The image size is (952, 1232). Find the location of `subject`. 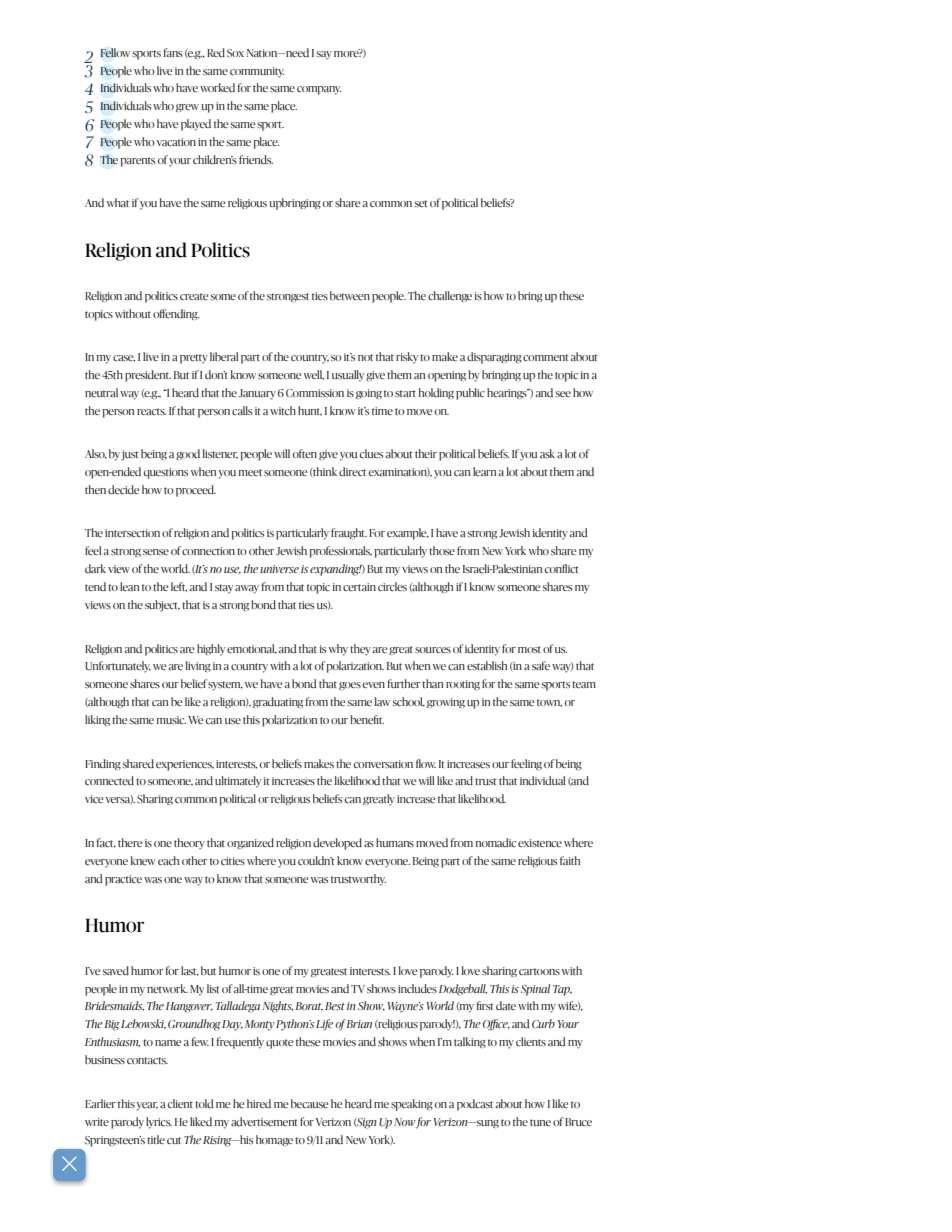

subject is located at coordinates (162, 606).
